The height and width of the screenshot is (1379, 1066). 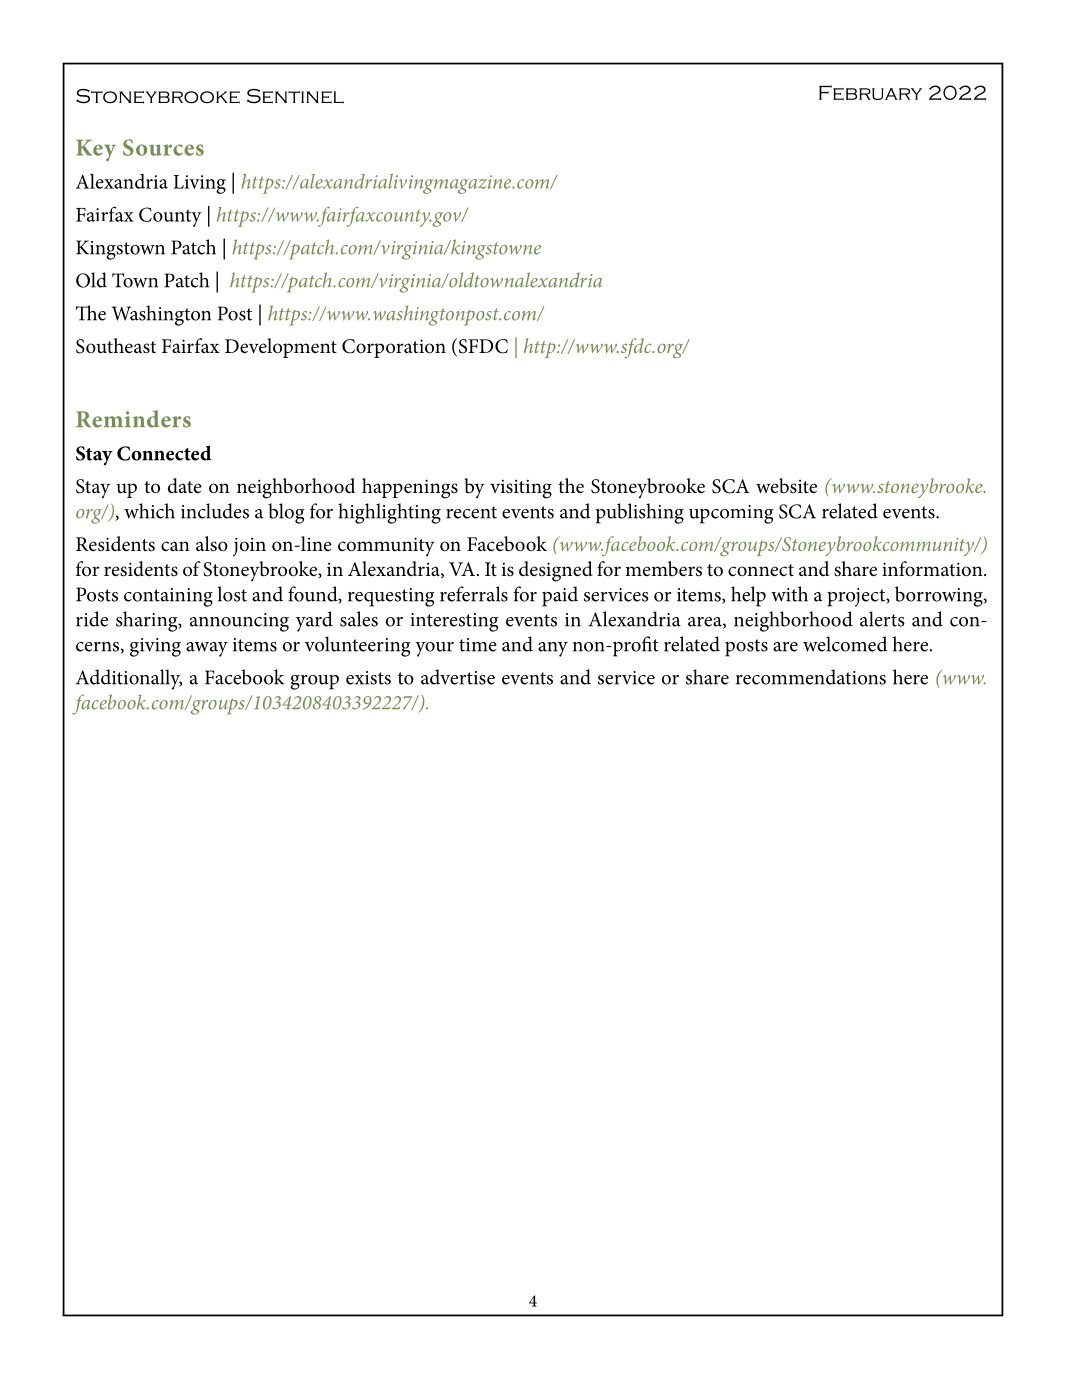 What do you see at coordinates (281, 348) in the screenshot?
I see `Development` at bounding box center [281, 348].
